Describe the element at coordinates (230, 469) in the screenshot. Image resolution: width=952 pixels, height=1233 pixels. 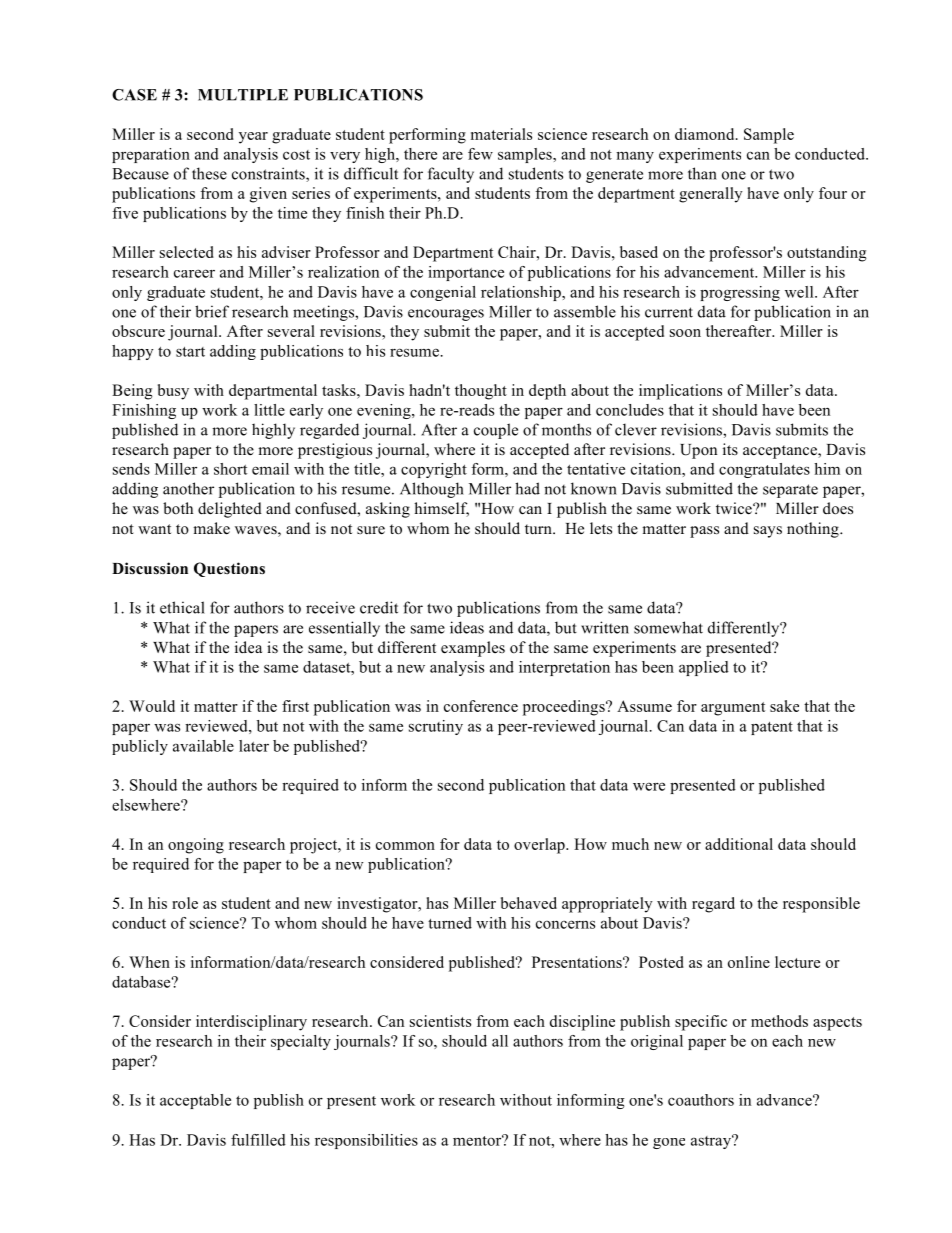
I see `short` at that location.
